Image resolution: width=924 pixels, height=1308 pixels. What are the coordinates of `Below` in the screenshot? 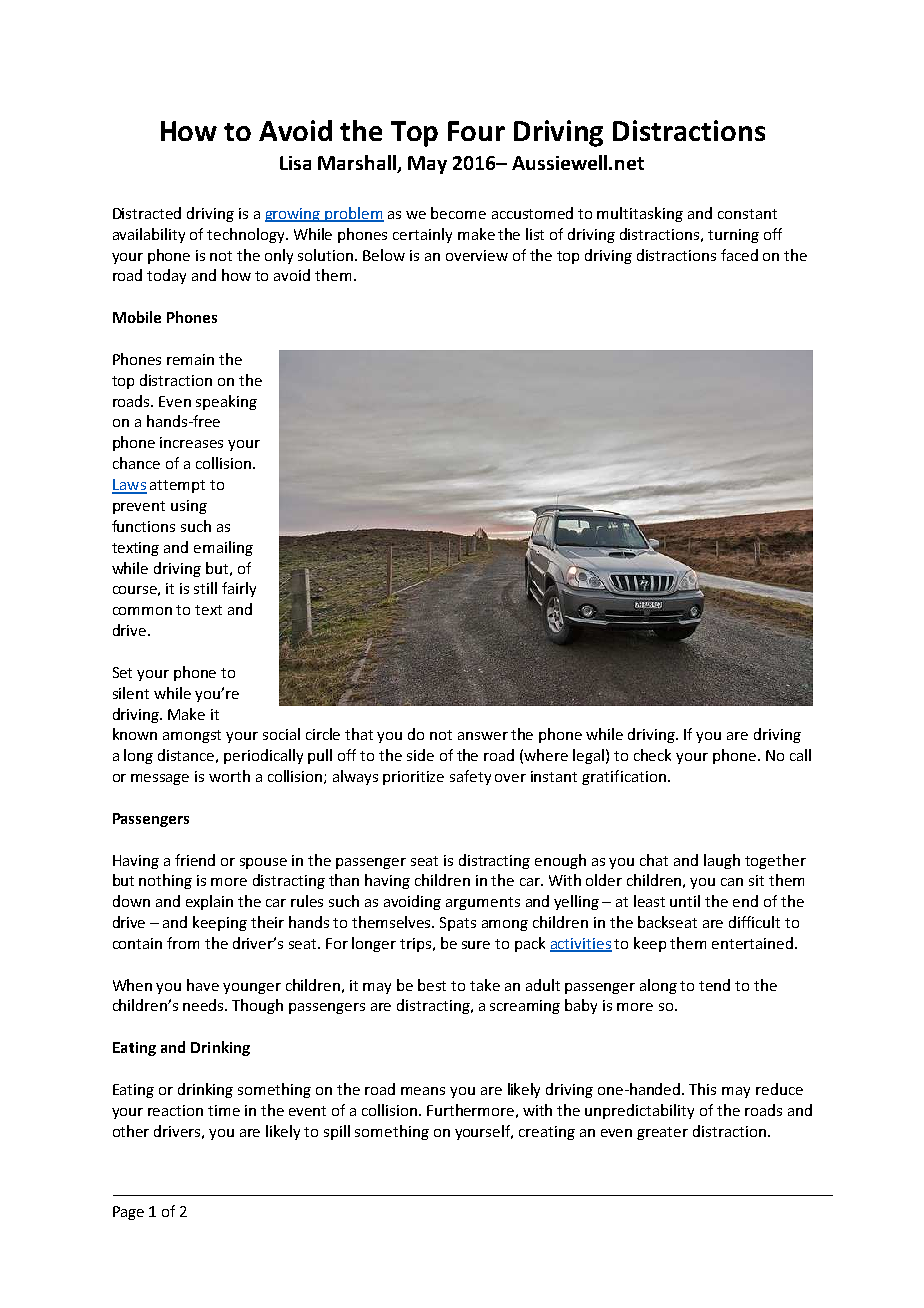 It's located at (384, 255).
